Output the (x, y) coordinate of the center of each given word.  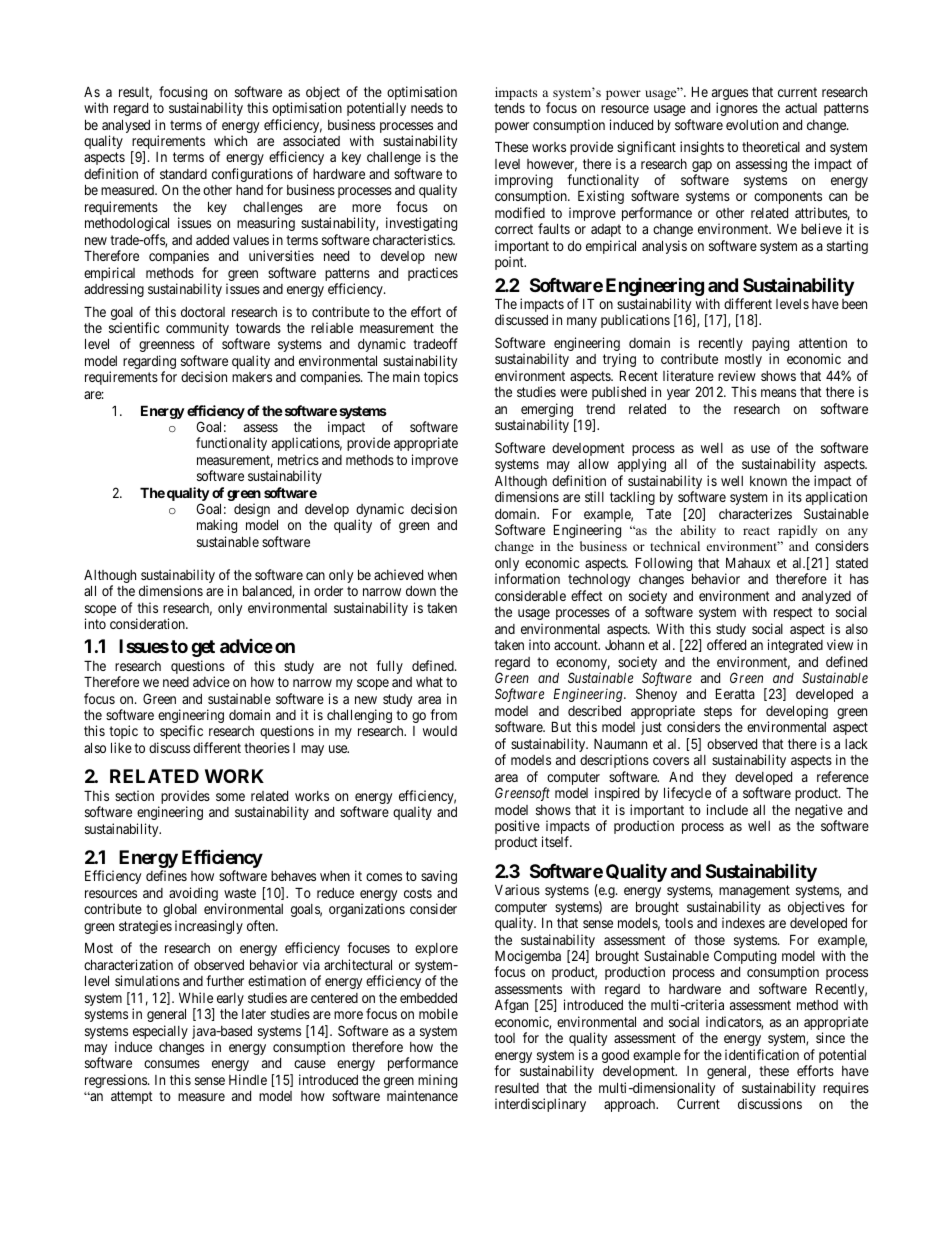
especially (160, 1032)
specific (181, 732)
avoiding (193, 895)
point (510, 263)
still (594, 496)
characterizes (755, 513)
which (230, 140)
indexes (743, 922)
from (443, 714)
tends (509, 108)
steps (718, 712)
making (217, 526)
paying (770, 345)
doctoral (203, 312)
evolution (752, 124)
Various (517, 889)
